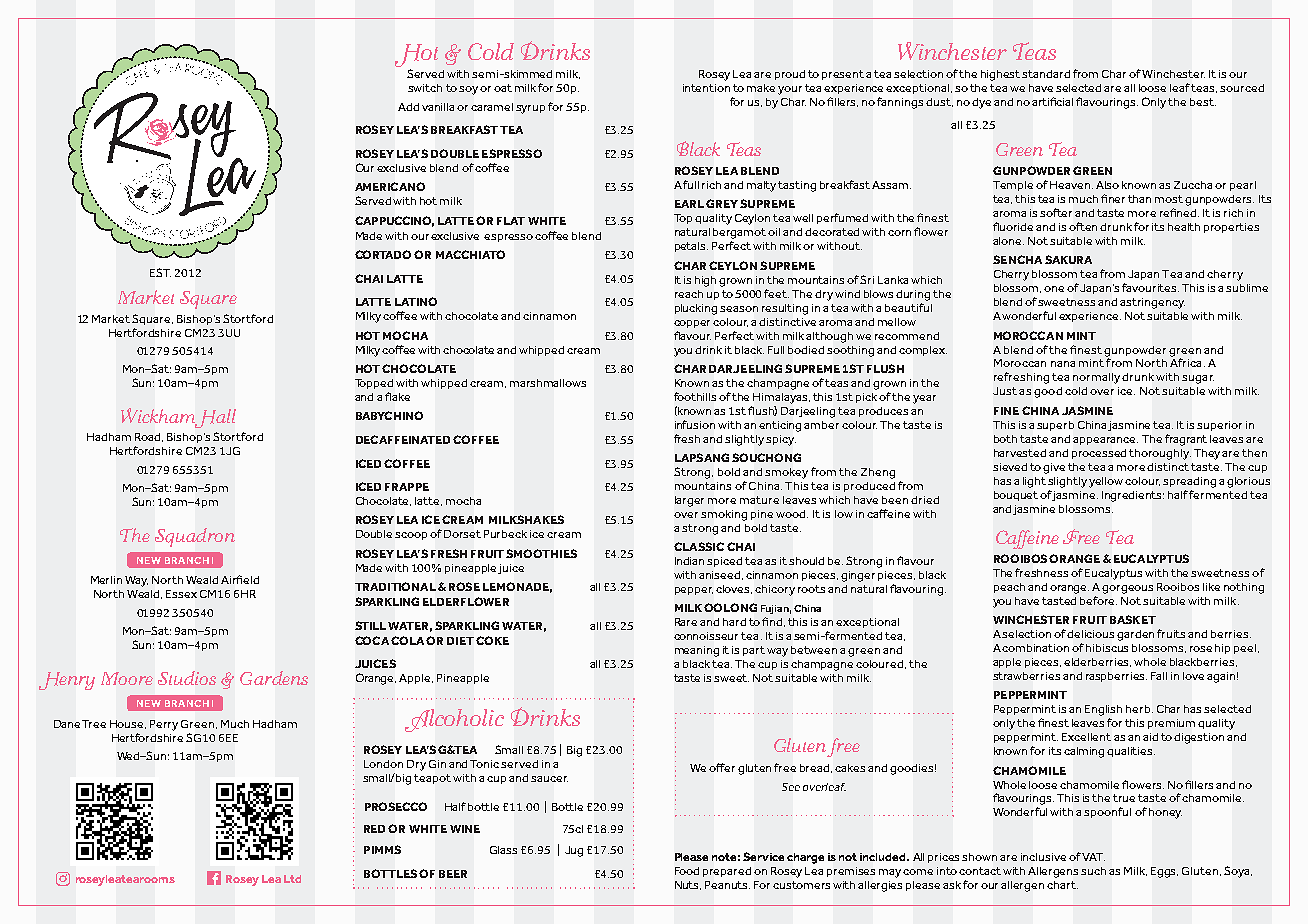 This image has height=924, width=1308. Describe the element at coordinates (181, 594) in the image. I see `Essex` at that location.
